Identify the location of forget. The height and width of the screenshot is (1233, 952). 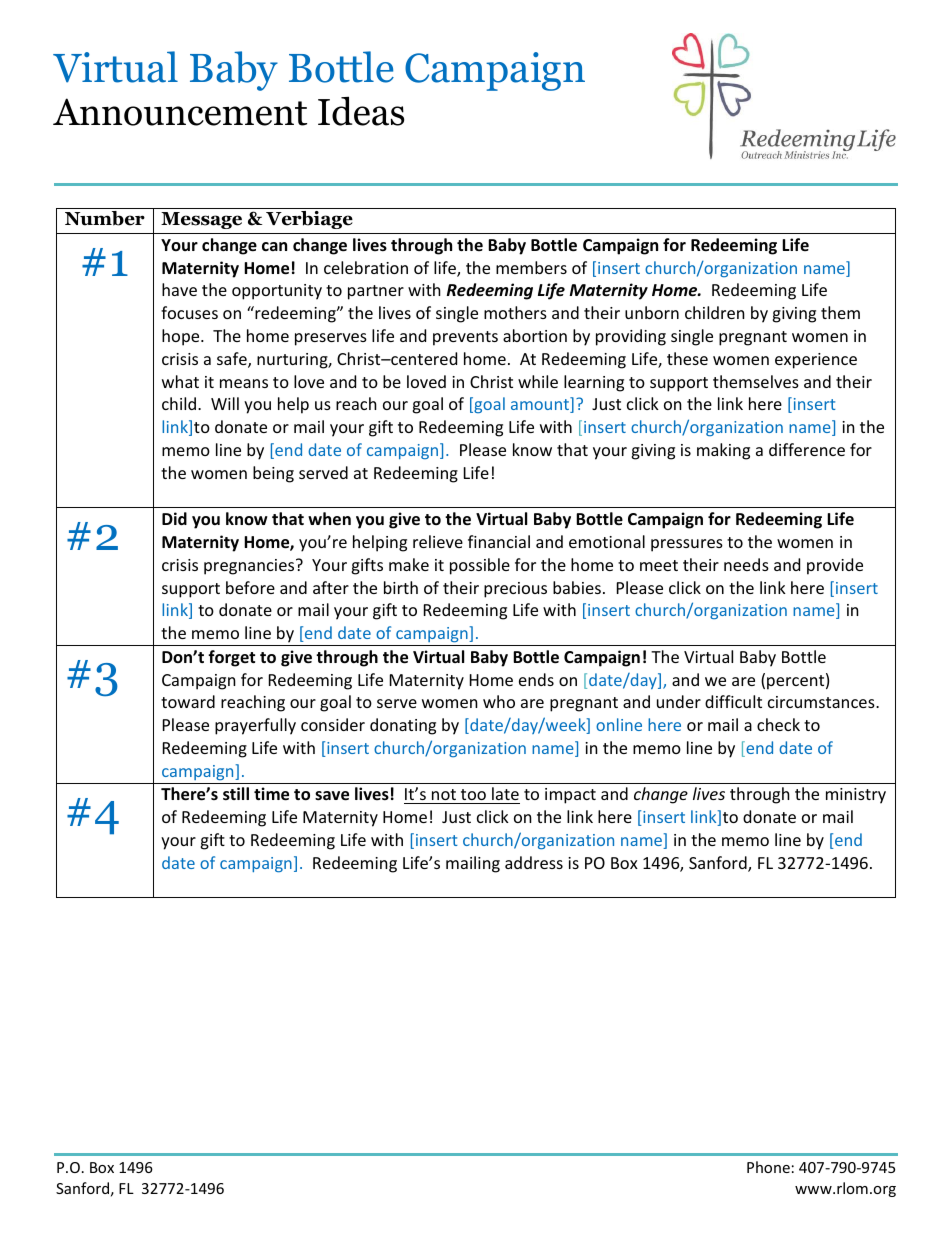
(231, 658).
